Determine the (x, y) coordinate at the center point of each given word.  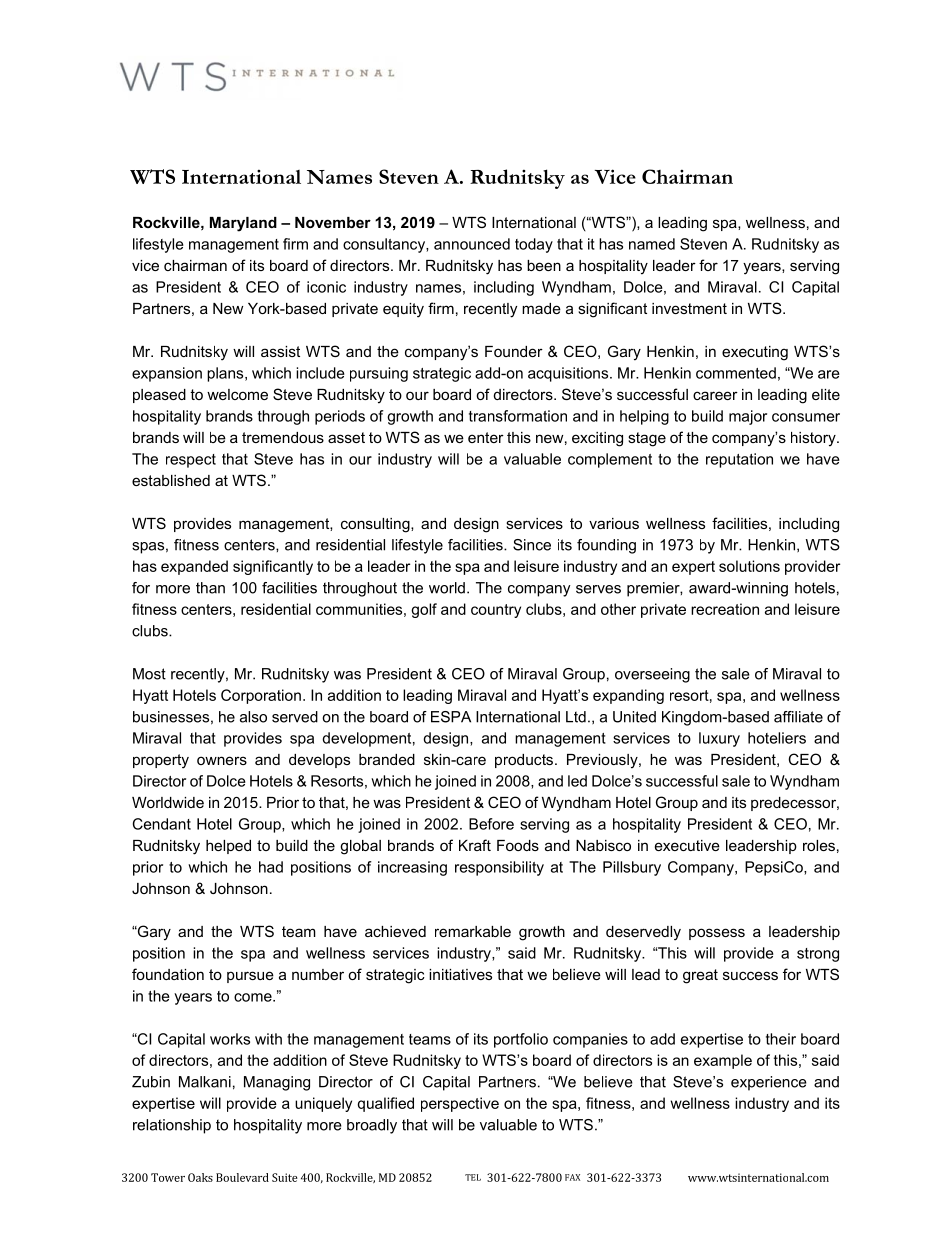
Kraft (475, 845)
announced (472, 244)
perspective (460, 1104)
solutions (749, 566)
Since (532, 545)
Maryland (243, 224)
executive (687, 845)
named (652, 244)
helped (228, 847)
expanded (194, 567)
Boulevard (242, 1177)
